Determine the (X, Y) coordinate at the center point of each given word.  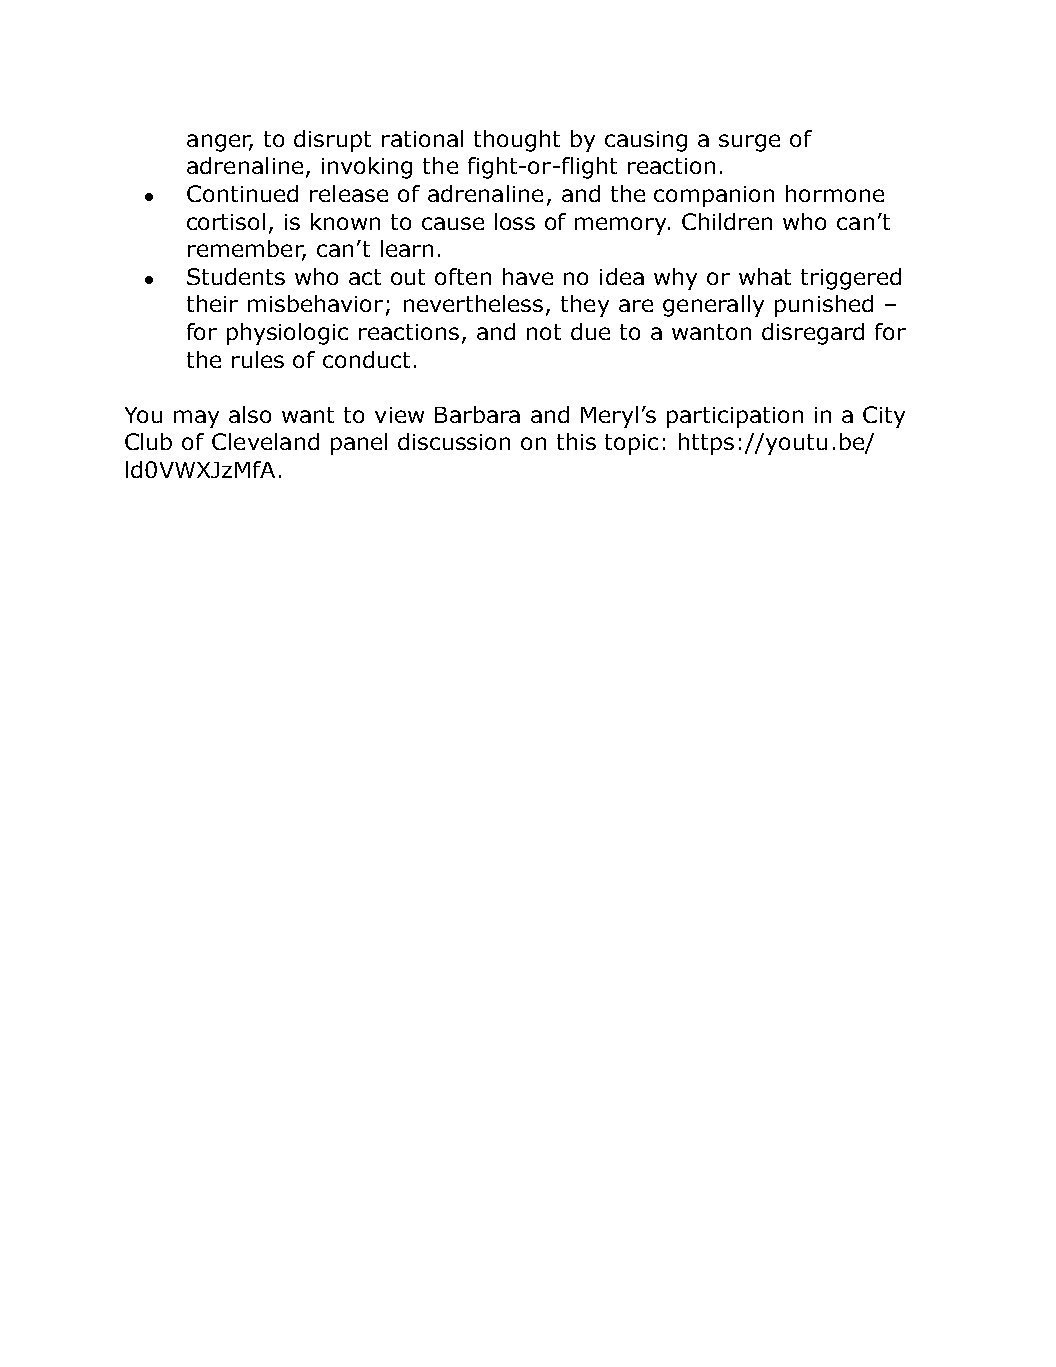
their (212, 303)
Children (727, 221)
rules (258, 359)
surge (749, 143)
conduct (366, 359)
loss (515, 221)
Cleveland (265, 441)
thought (517, 141)
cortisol (226, 221)
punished (824, 306)
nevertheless (473, 303)
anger (220, 143)
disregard (813, 334)
